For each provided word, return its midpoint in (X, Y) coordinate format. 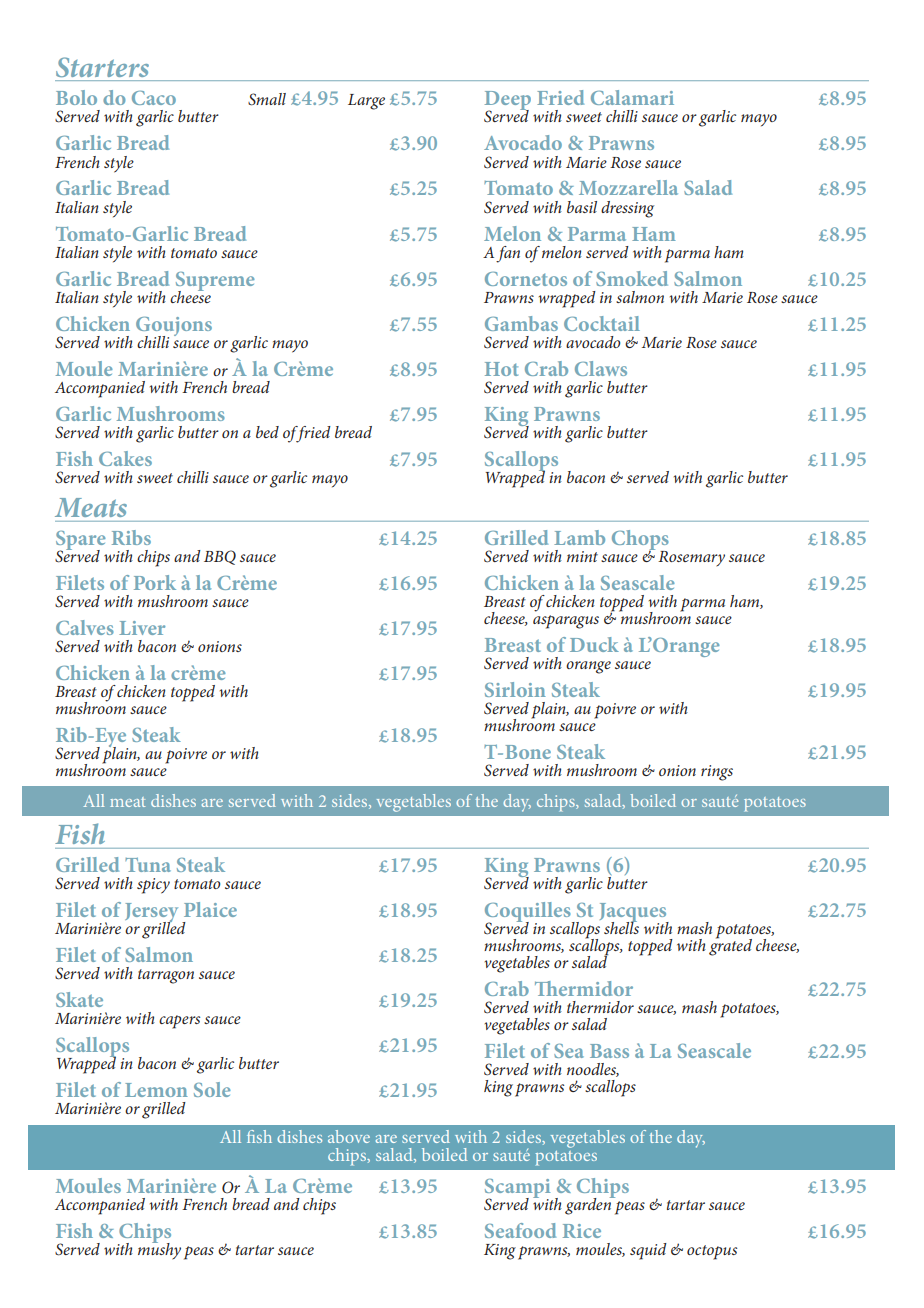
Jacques (634, 913)
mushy (159, 1250)
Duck (594, 644)
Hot (501, 369)
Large (366, 102)
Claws (601, 368)
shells (621, 926)
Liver (142, 628)
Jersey (151, 914)
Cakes (125, 458)
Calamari (632, 97)
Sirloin (515, 689)
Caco (154, 98)
